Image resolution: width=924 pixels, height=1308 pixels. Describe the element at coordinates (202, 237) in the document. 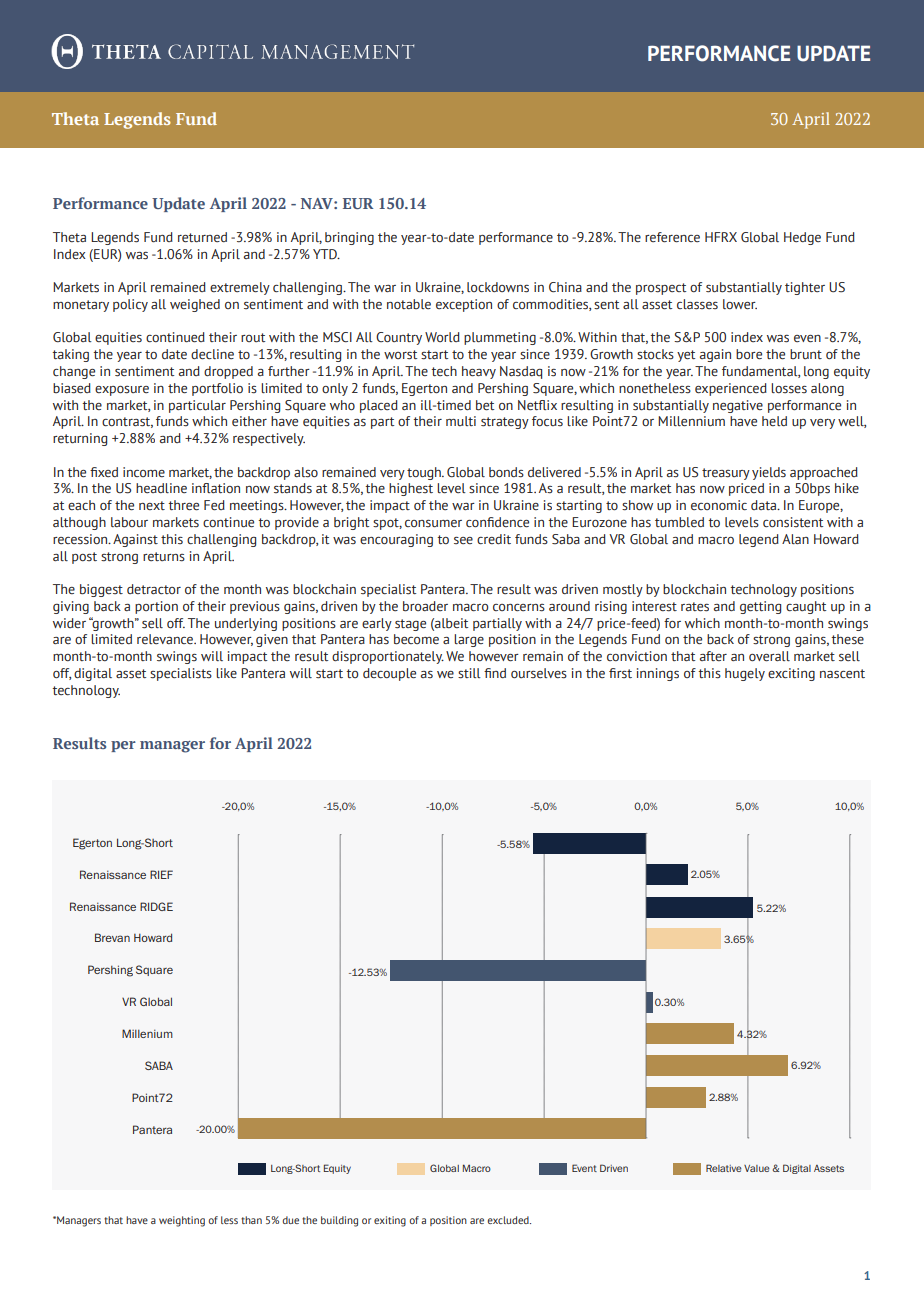

I see `returned` at that location.
